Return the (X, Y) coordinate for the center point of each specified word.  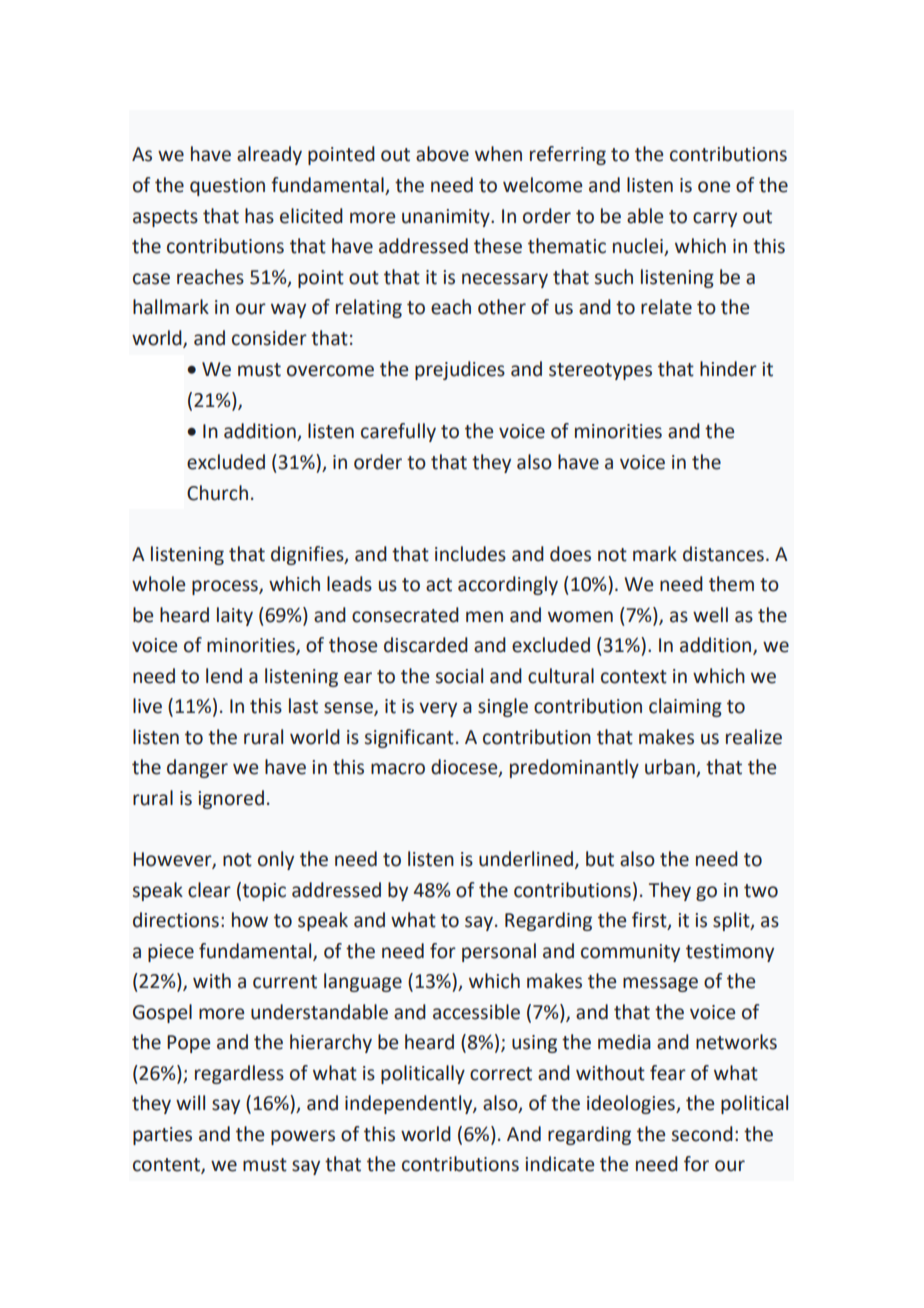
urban (671, 768)
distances (723, 554)
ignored (231, 799)
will (190, 1102)
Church (217, 493)
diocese (465, 768)
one (714, 187)
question (227, 187)
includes (470, 554)
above (442, 154)
